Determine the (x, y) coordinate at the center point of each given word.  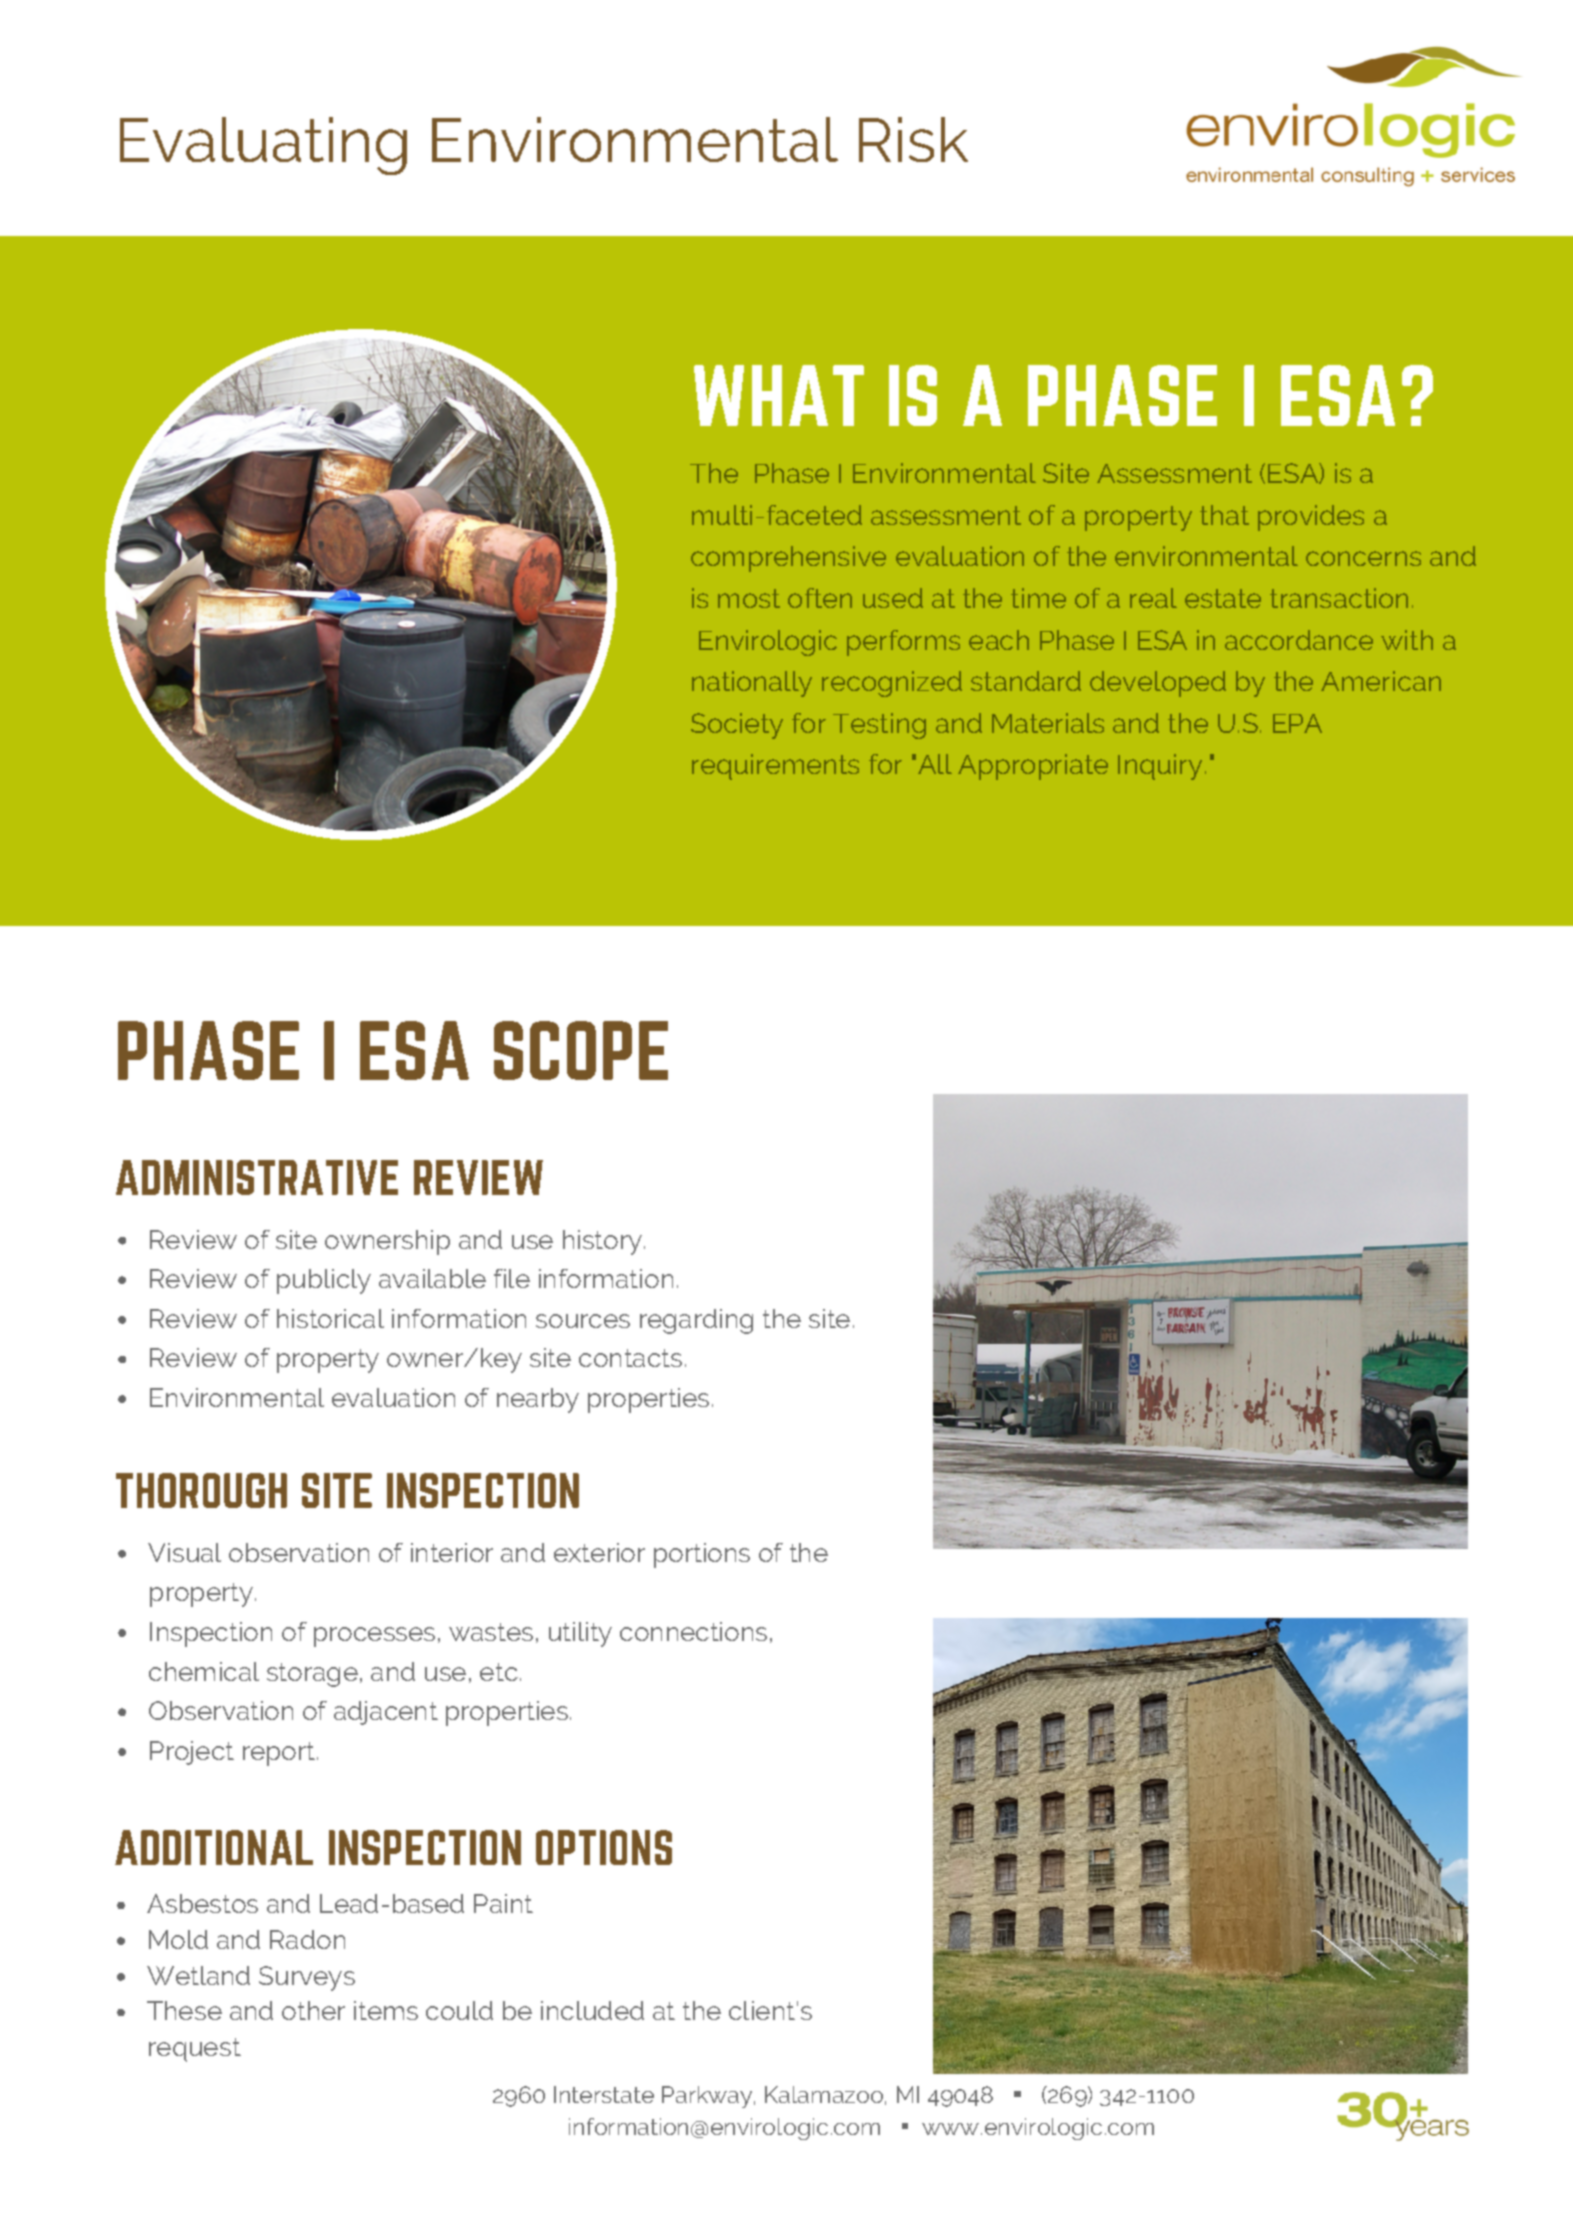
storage (312, 1675)
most (749, 598)
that (1224, 515)
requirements (775, 767)
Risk (913, 139)
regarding (696, 1321)
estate (1223, 598)
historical (330, 1318)
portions (702, 1555)
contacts (630, 1358)
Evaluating (263, 146)
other (313, 2010)
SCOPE (581, 1050)
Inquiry (1160, 767)
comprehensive (788, 559)
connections (693, 1631)
